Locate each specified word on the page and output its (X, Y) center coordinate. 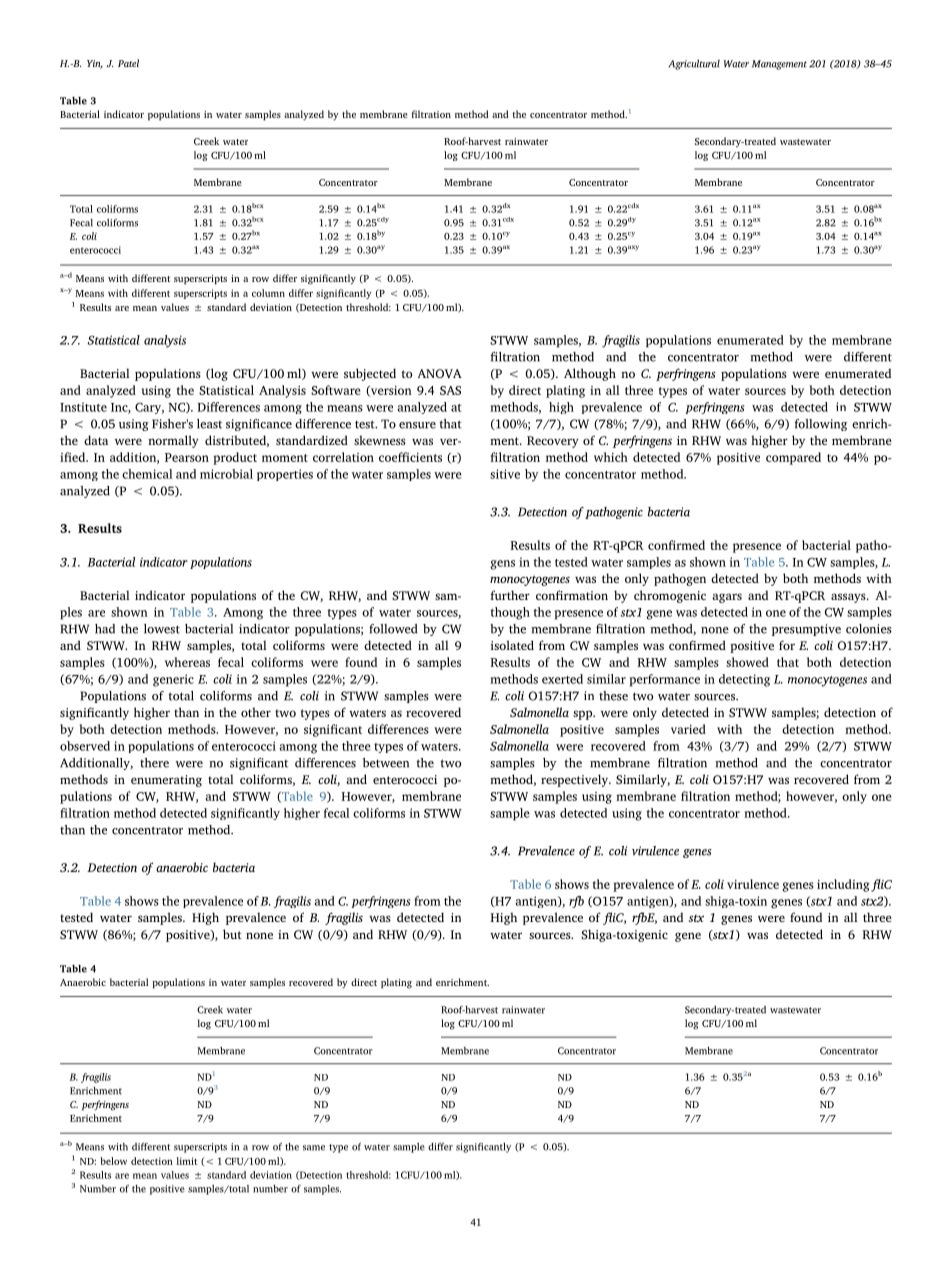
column (268, 293)
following (821, 425)
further (510, 595)
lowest (162, 629)
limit (186, 1161)
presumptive (806, 630)
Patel (128, 63)
